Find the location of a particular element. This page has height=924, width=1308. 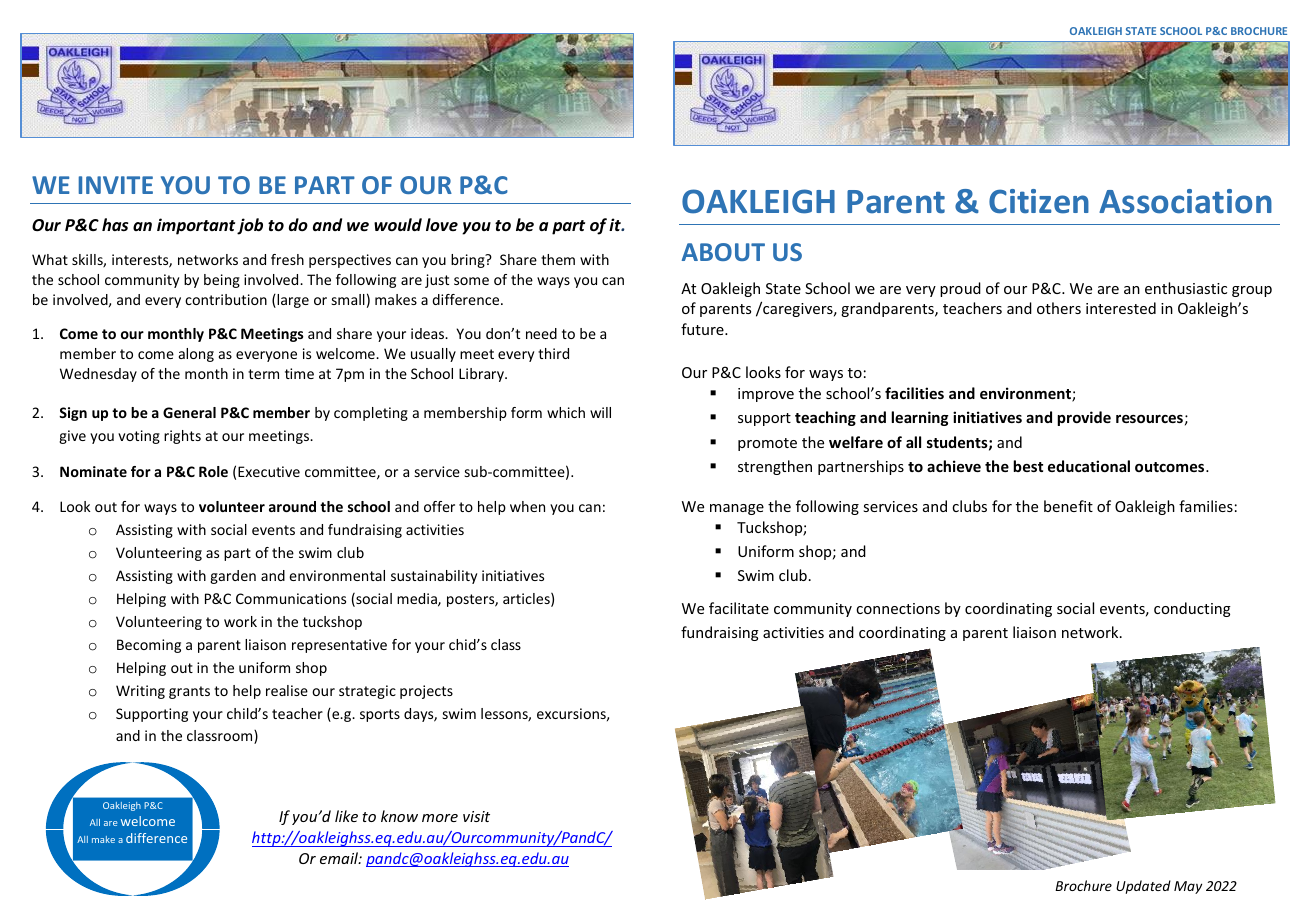

ABOUT is located at coordinates (723, 252).
